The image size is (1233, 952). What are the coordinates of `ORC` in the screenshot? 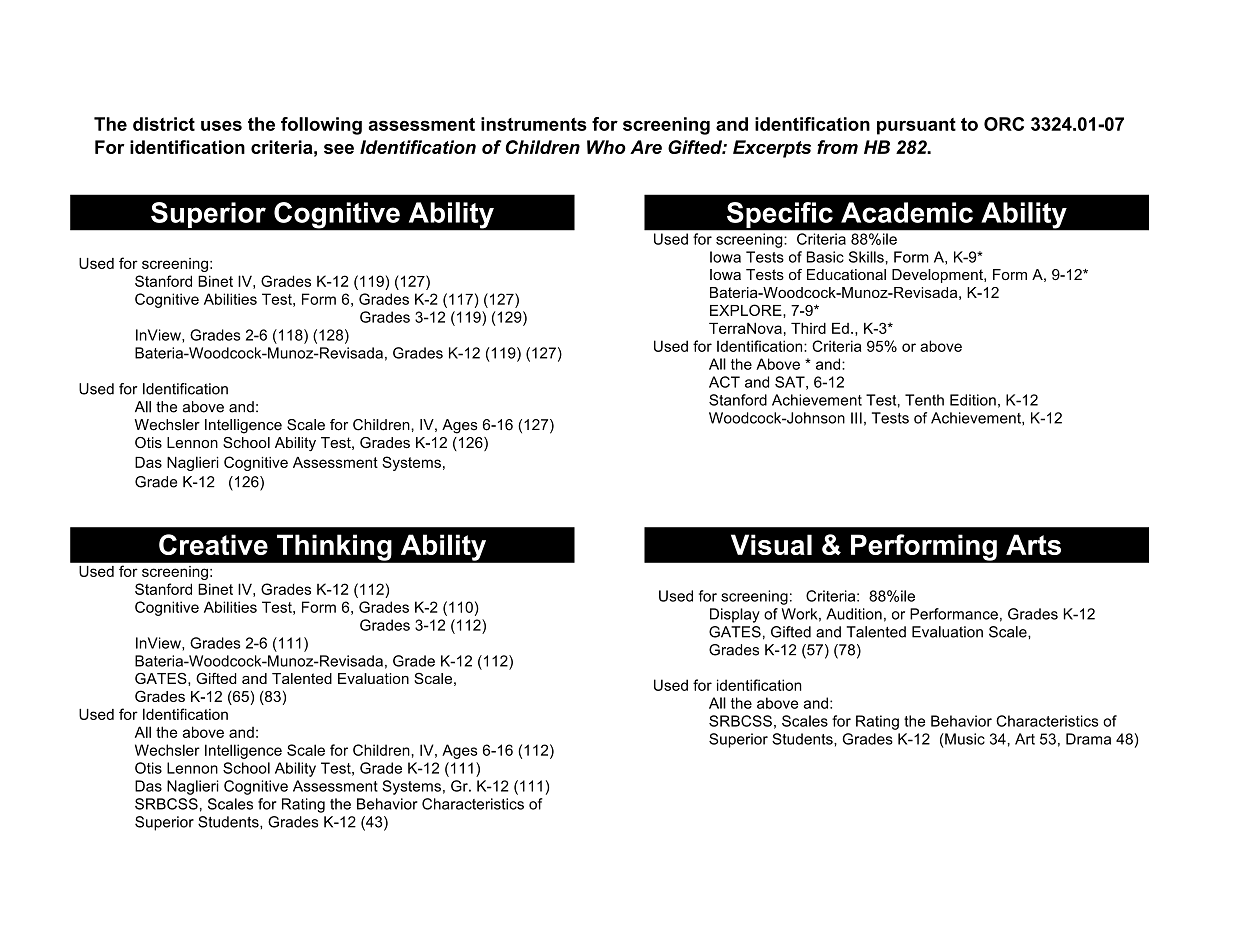 It's located at (1004, 124).
